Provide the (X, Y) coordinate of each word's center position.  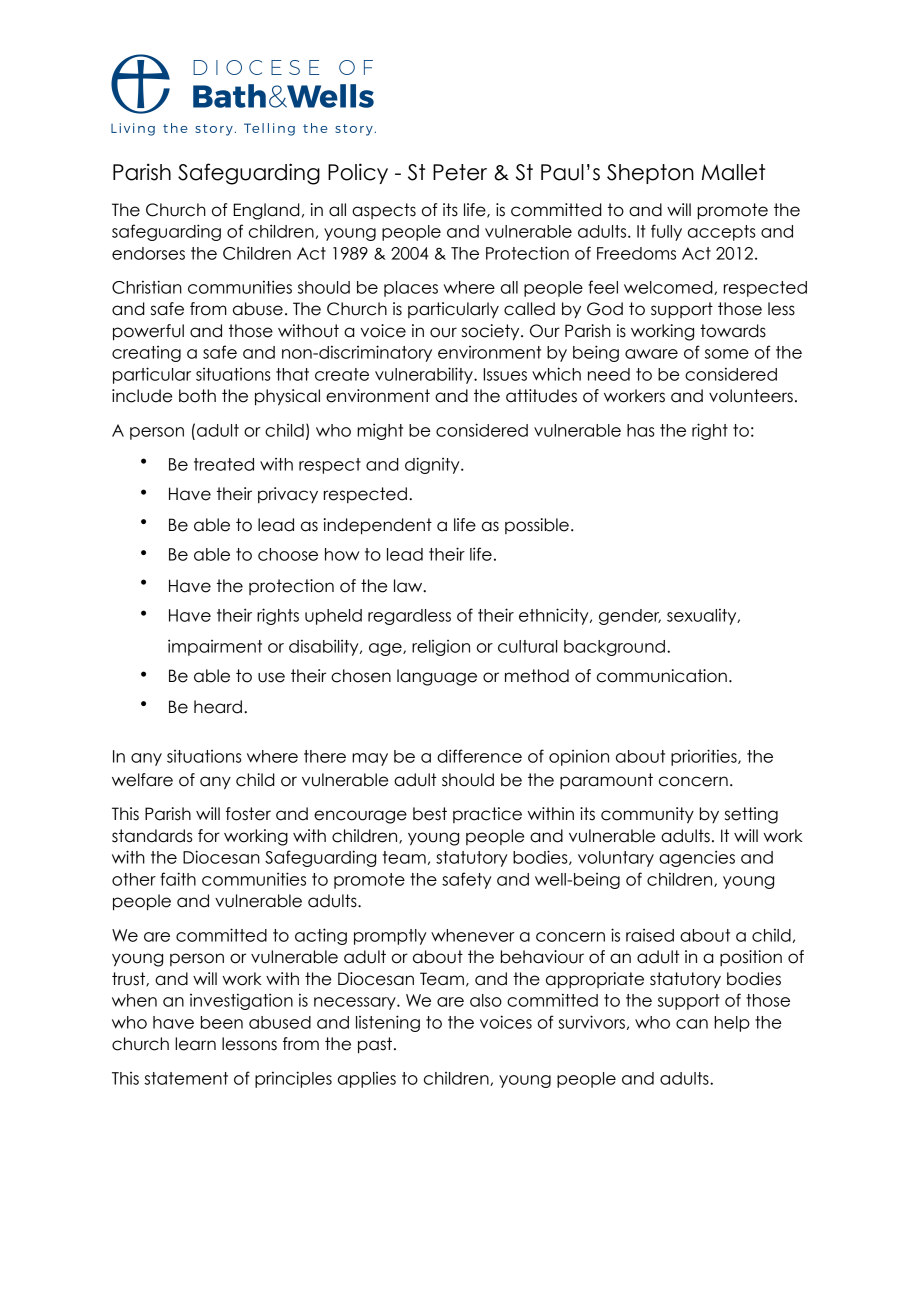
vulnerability (425, 375)
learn (195, 1044)
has (640, 430)
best (430, 814)
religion (441, 648)
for (209, 836)
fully (666, 232)
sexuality (703, 616)
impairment (215, 647)
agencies (697, 858)
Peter (460, 172)
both (197, 396)
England (267, 211)
